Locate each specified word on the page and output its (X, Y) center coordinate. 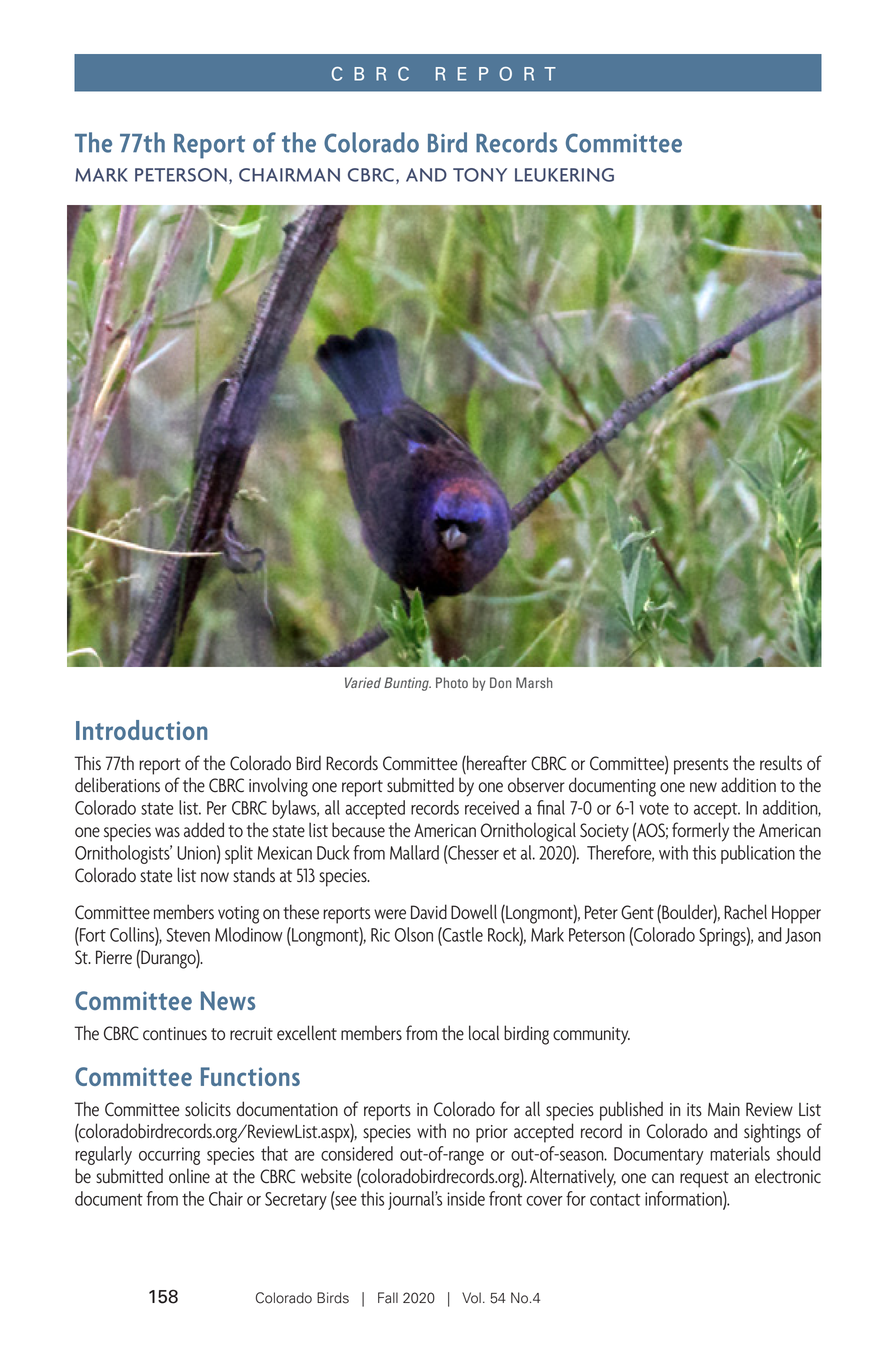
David (429, 911)
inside (466, 1198)
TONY (480, 175)
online (189, 1176)
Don (500, 682)
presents (701, 766)
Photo (452, 682)
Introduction (141, 730)
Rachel (745, 912)
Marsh (534, 682)
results (781, 763)
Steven (188, 935)
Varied (363, 682)
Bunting (407, 684)
